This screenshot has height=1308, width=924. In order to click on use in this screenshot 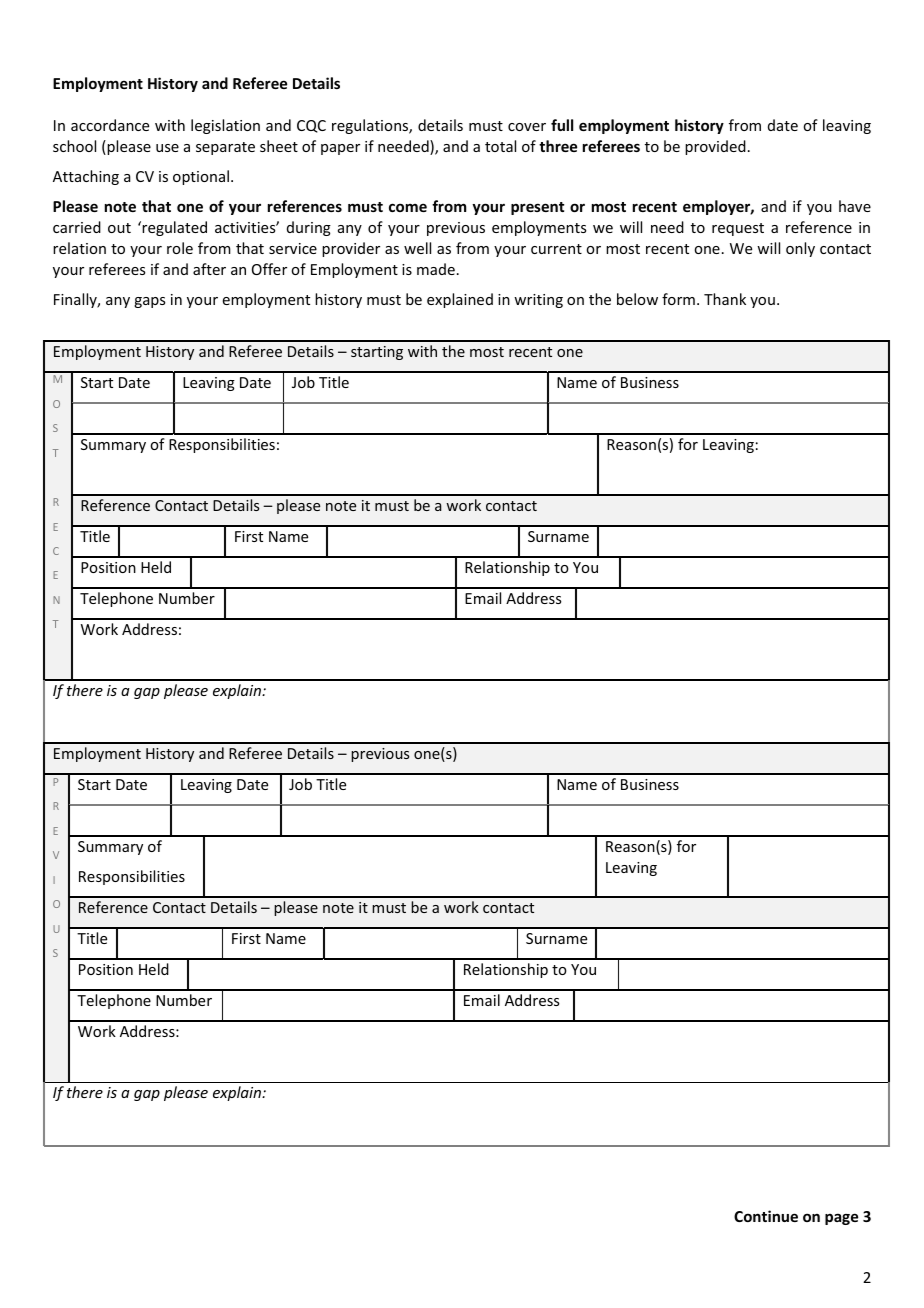, I will do `click(167, 148)`.
